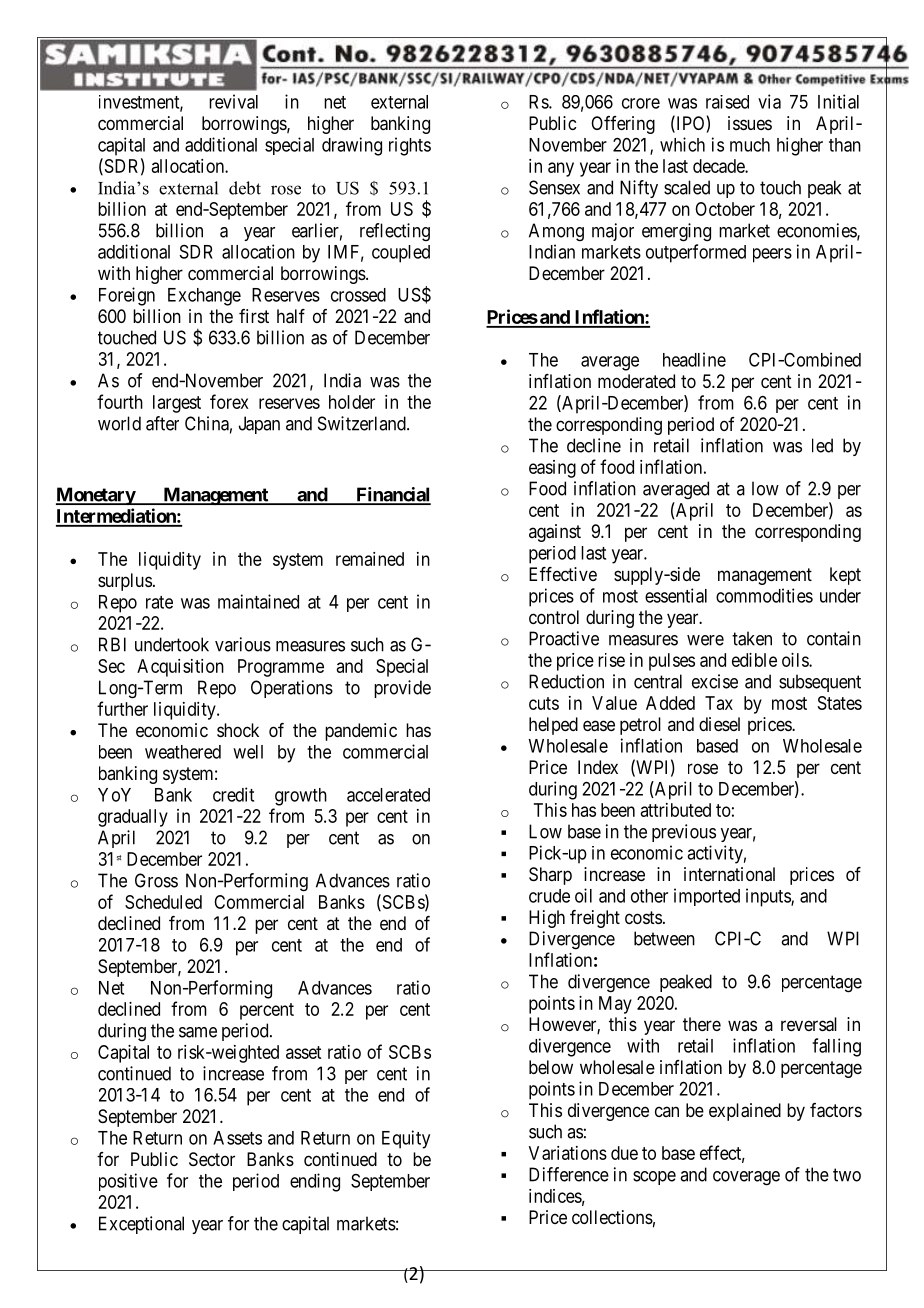 This screenshot has width=924, height=1308. What do you see at coordinates (162, 423) in the screenshot?
I see `after` at bounding box center [162, 423].
